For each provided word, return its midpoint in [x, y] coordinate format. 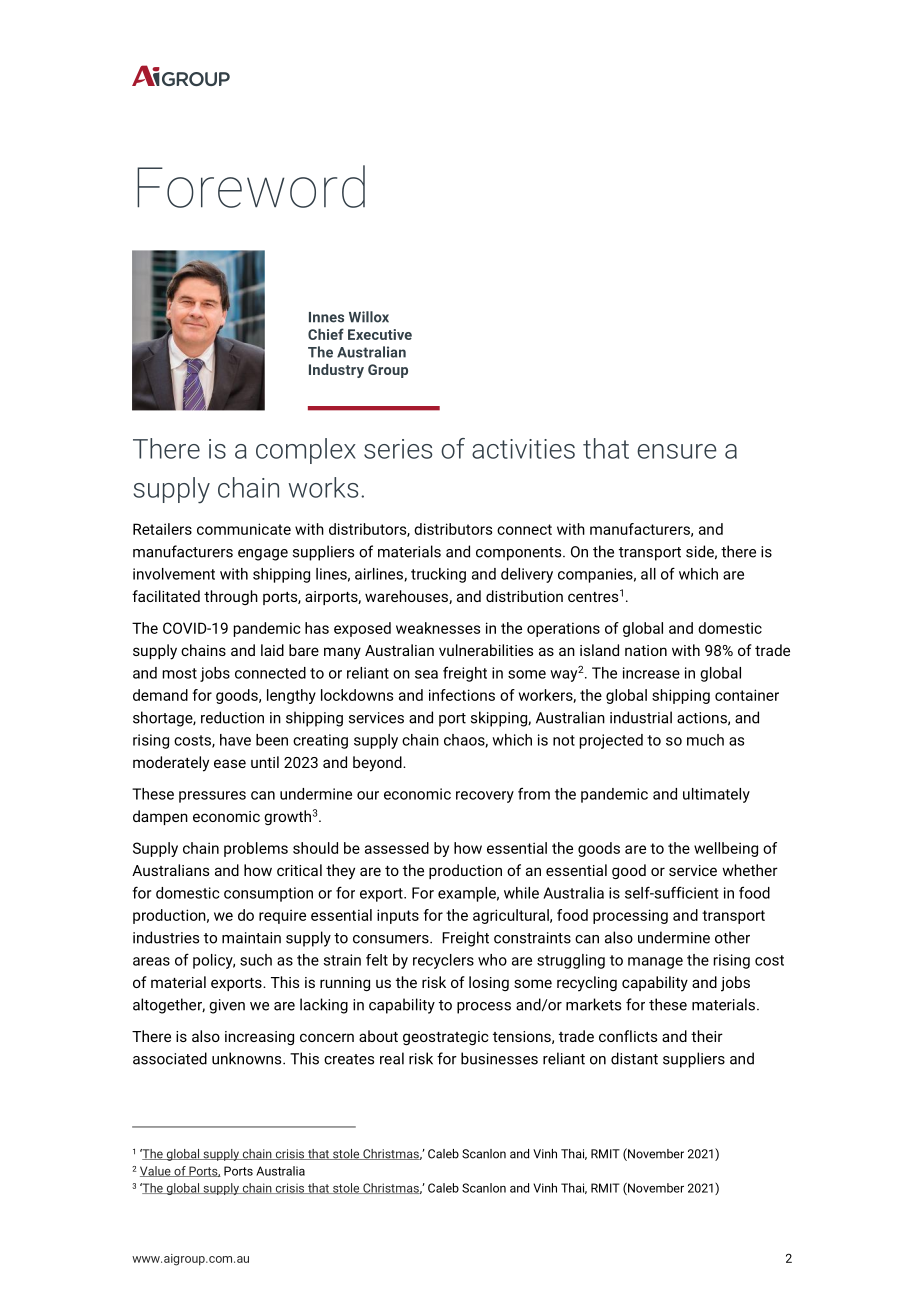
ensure [677, 451]
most [179, 673]
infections [462, 695]
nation [646, 650]
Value [156, 1171]
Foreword [251, 186]
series [398, 449]
